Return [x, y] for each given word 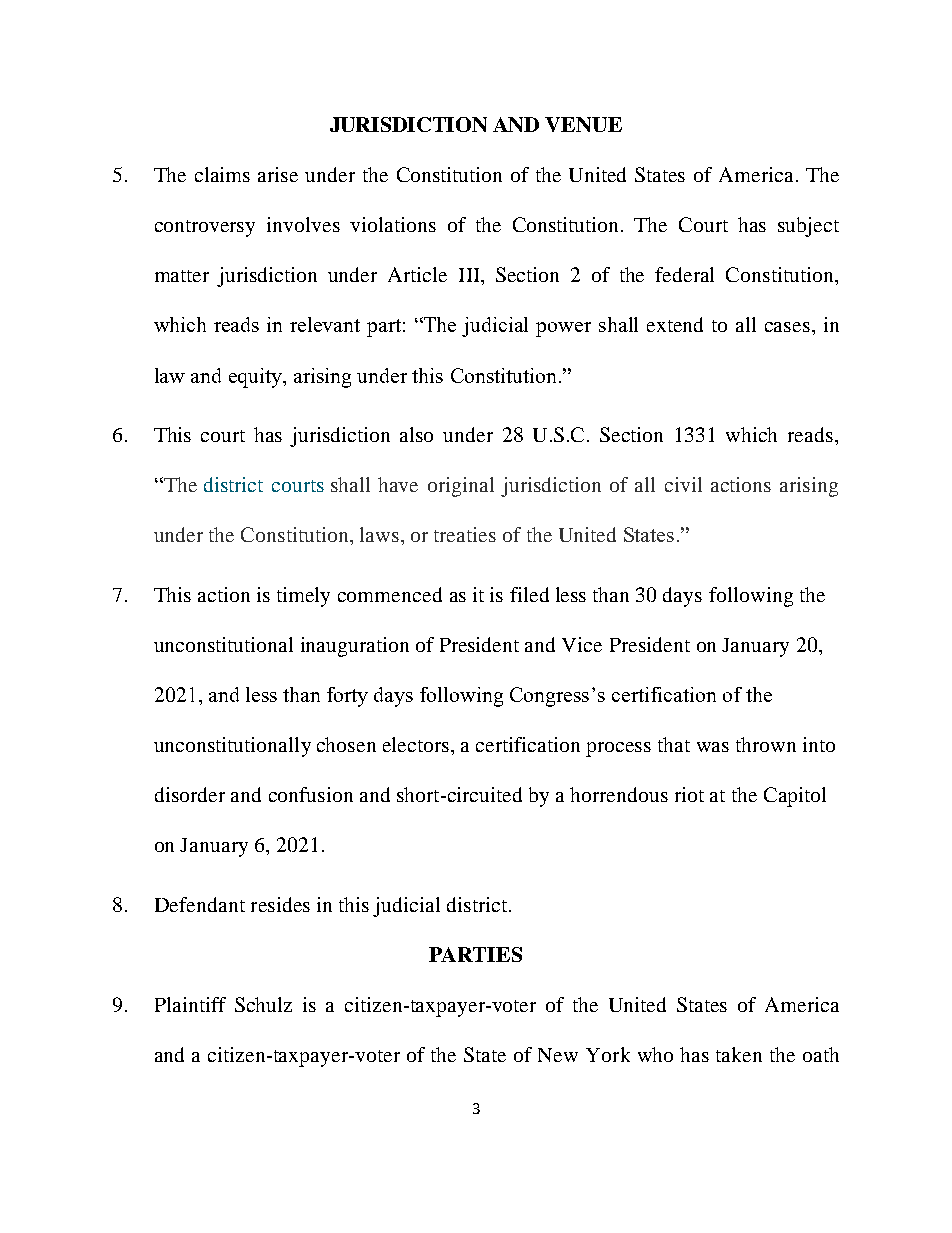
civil [683, 484]
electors [417, 744]
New [558, 1055]
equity [257, 378]
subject [808, 227]
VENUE [583, 124]
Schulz [263, 1004]
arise [278, 174]
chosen [346, 744]
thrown [766, 744]
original [461, 487]
